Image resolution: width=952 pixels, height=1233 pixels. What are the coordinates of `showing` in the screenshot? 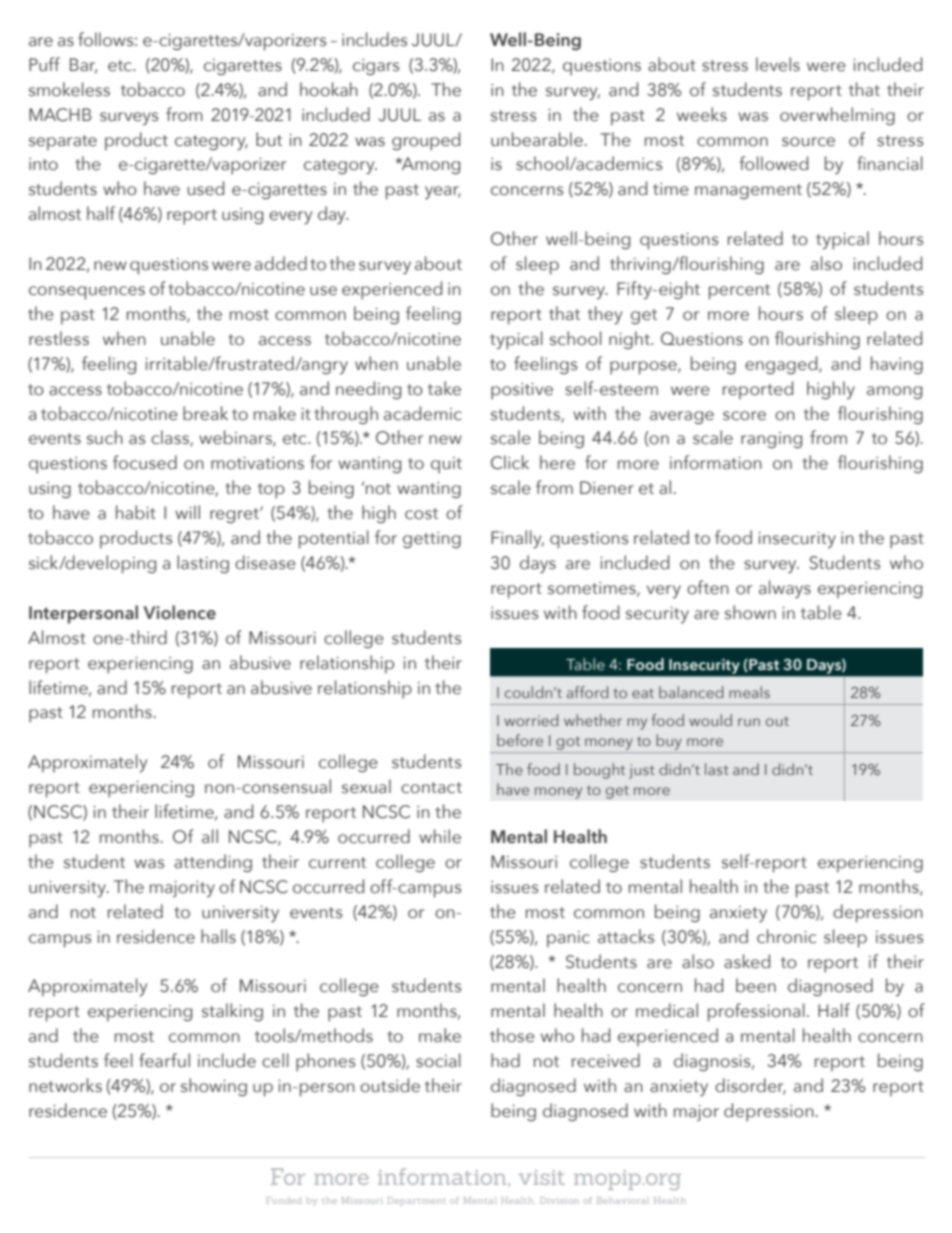 It's located at (214, 1087).
